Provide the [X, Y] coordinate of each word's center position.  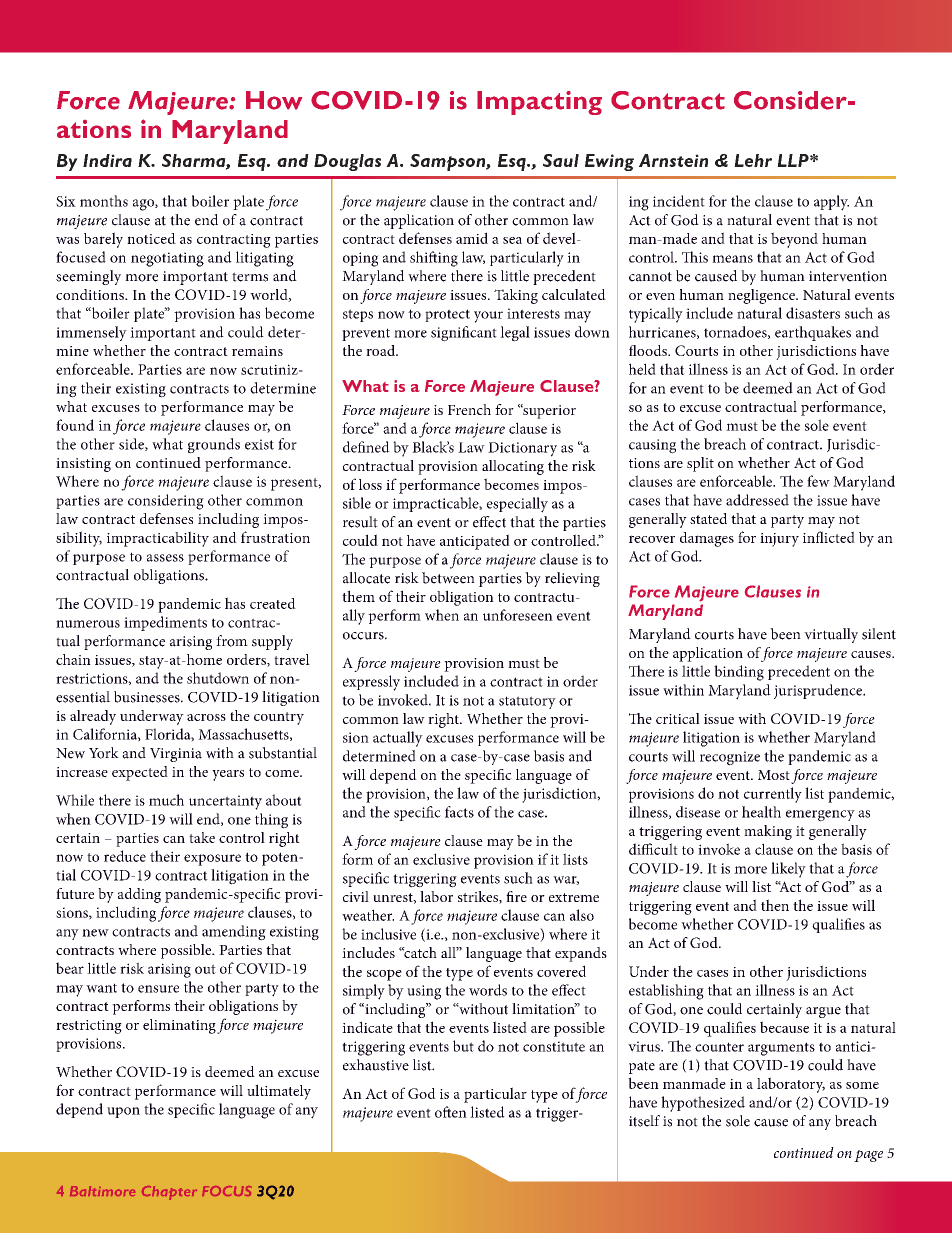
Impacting [539, 103]
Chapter [169, 1193]
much [166, 800]
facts [459, 812]
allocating [513, 467]
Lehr [753, 160]
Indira [107, 160]
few [818, 481]
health [761, 812]
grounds [214, 446]
